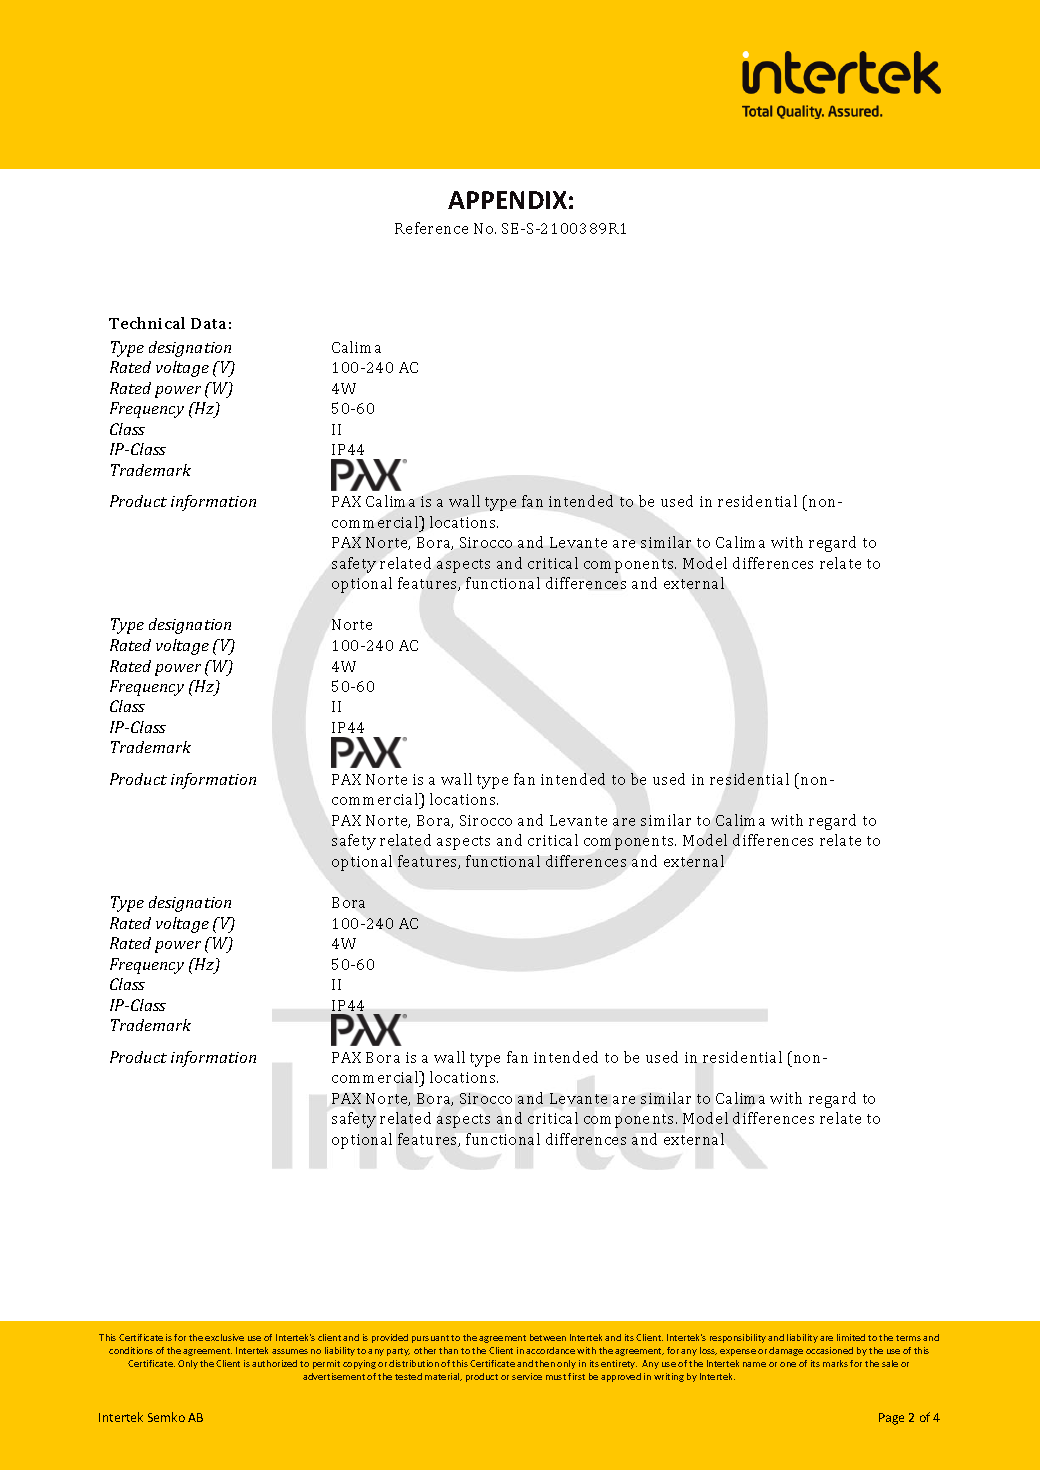  Describe the element at coordinates (290, 1351) in the image. I see `assumes` at that location.
